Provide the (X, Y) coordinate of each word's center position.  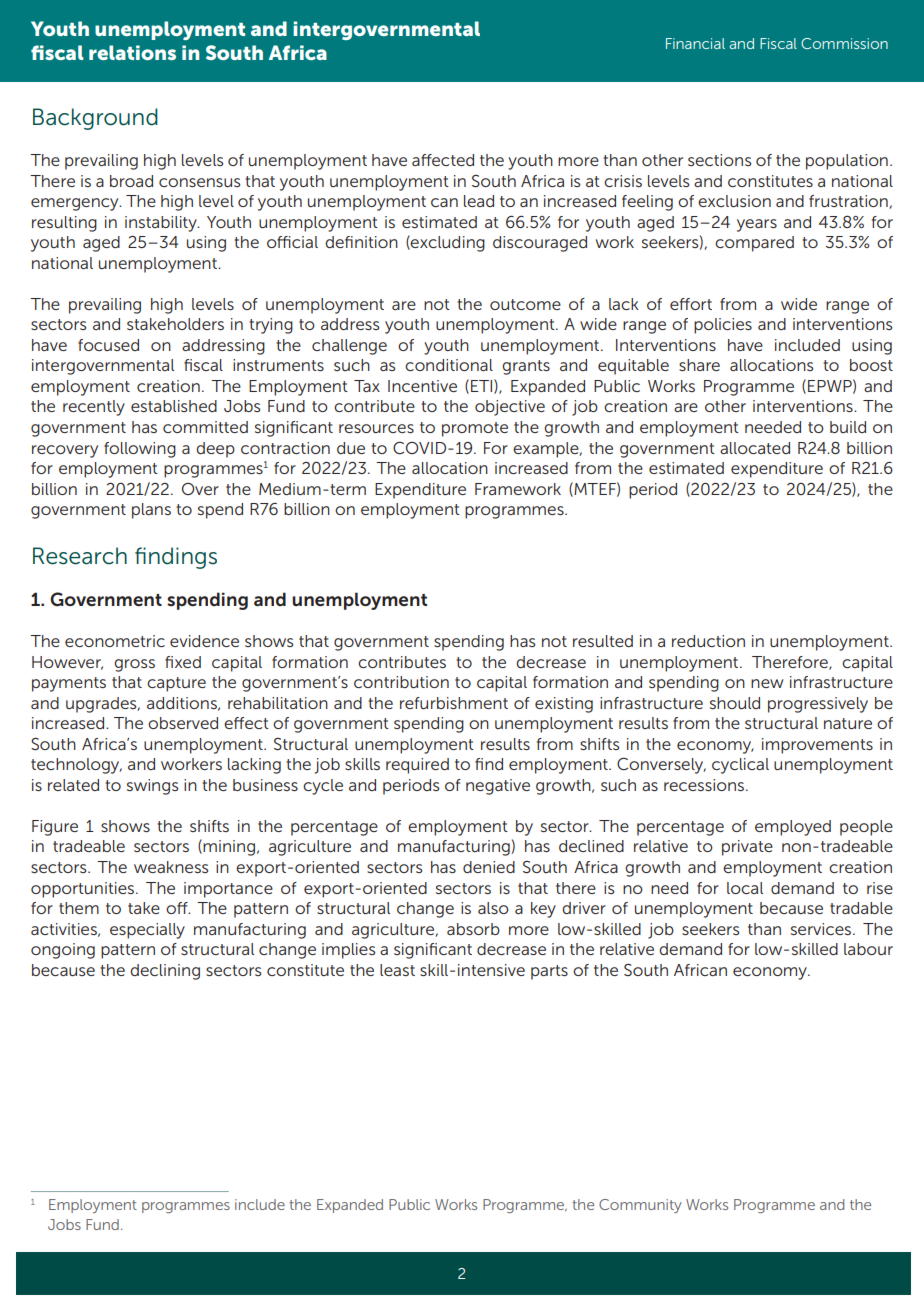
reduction (708, 641)
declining (165, 972)
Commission (844, 43)
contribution (401, 682)
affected (443, 160)
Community (640, 1206)
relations (132, 52)
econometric (115, 641)
